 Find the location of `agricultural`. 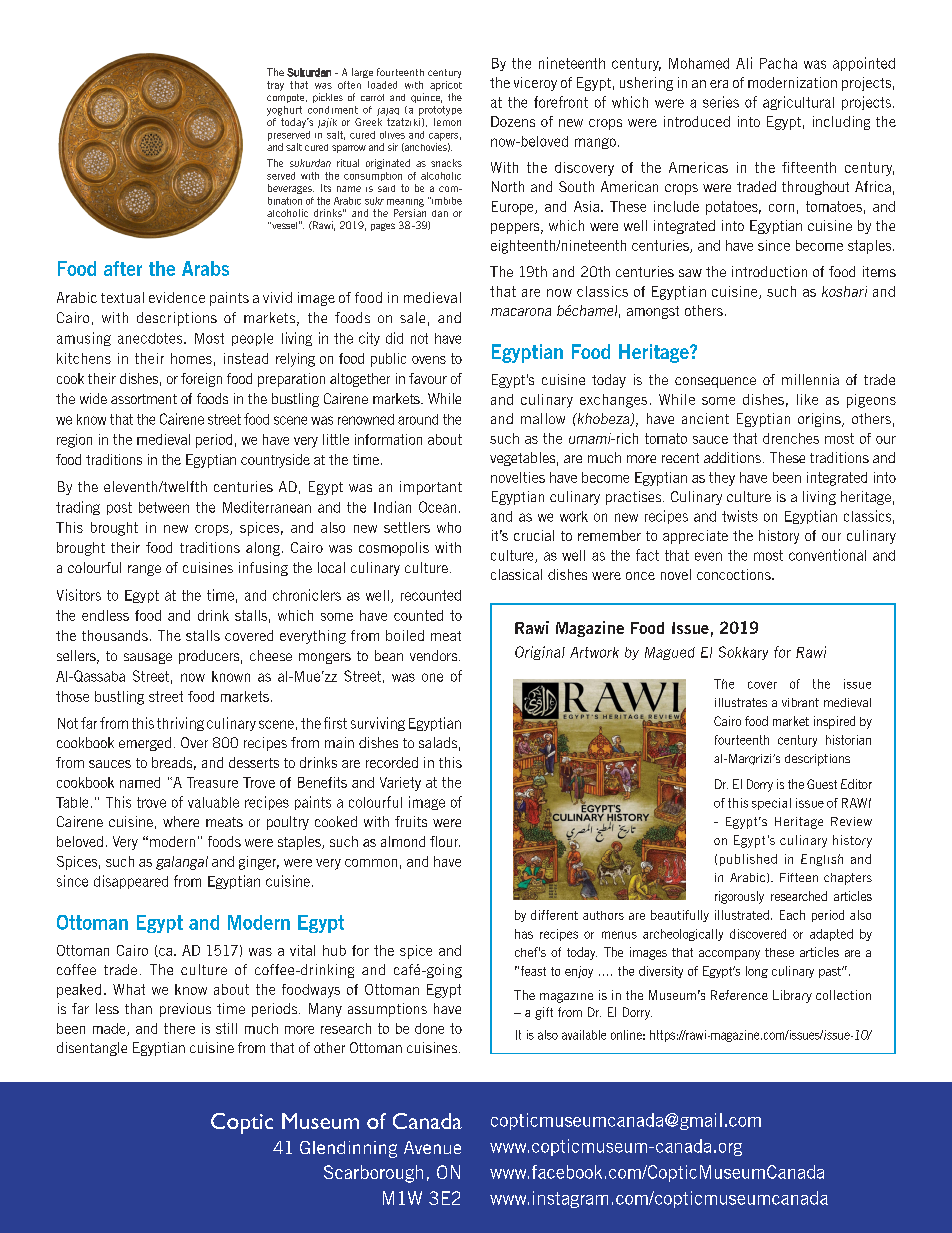

agricultural is located at coordinates (798, 103).
